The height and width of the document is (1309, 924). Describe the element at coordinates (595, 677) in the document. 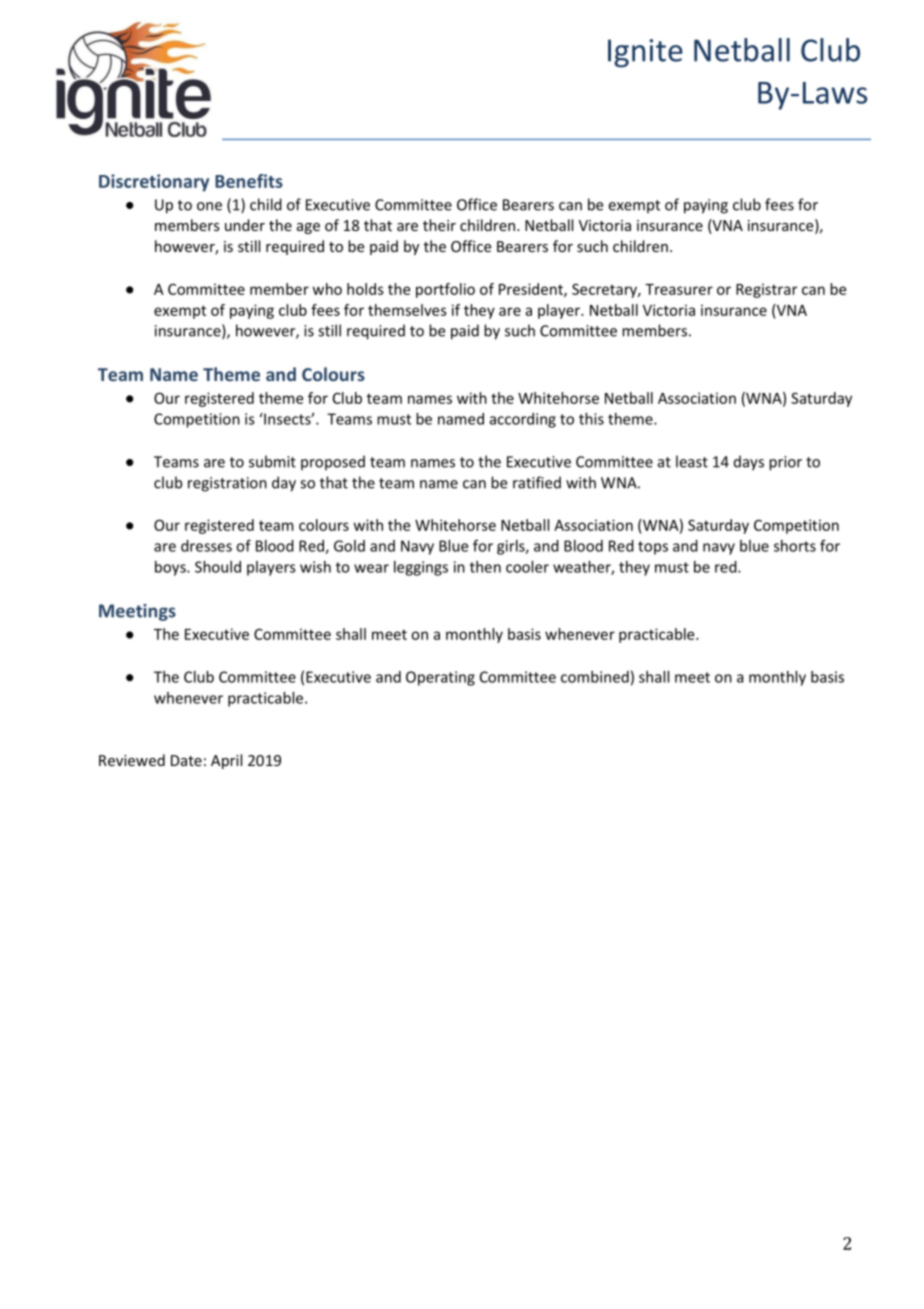

I see `combined` at that location.
